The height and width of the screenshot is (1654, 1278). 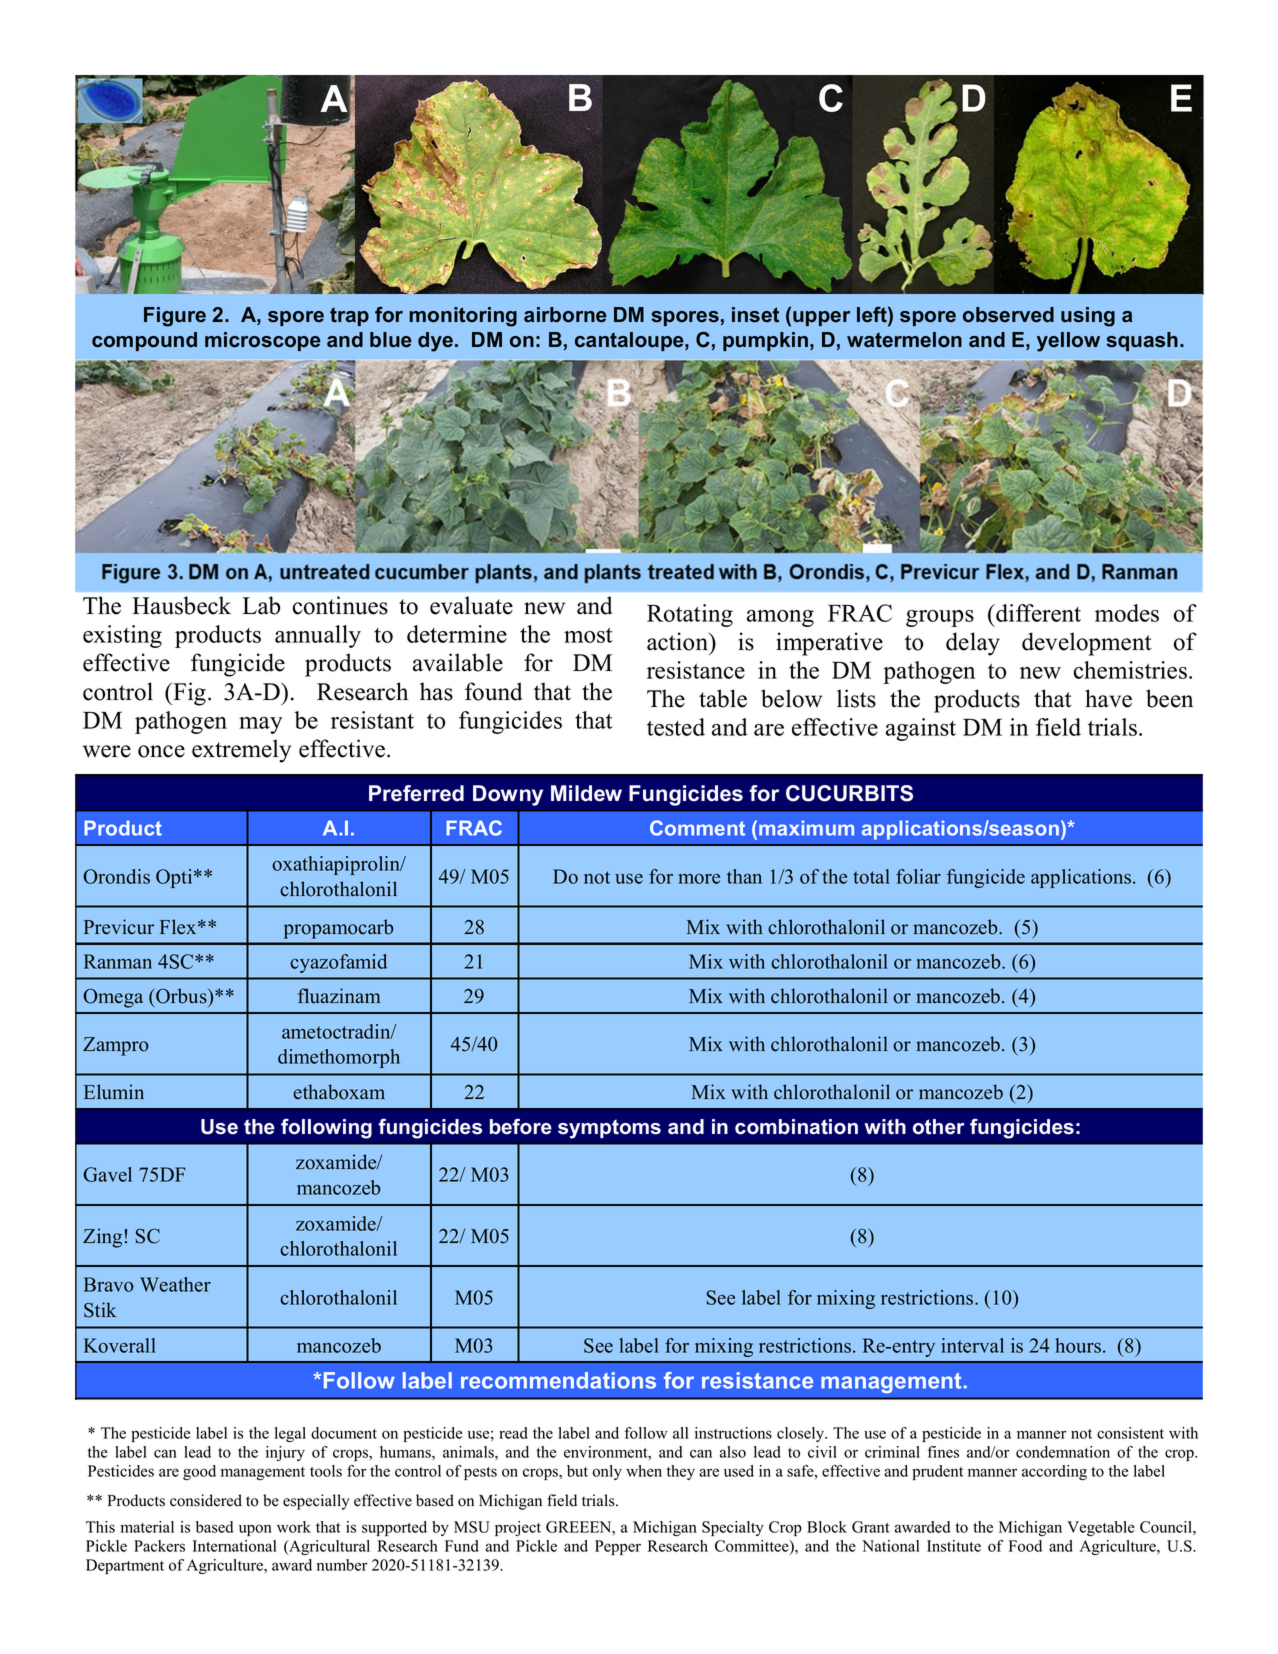 What do you see at coordinates (733, 1528) in the screenshot?
I see `Specialty` at bounding box center [733, 1528].
